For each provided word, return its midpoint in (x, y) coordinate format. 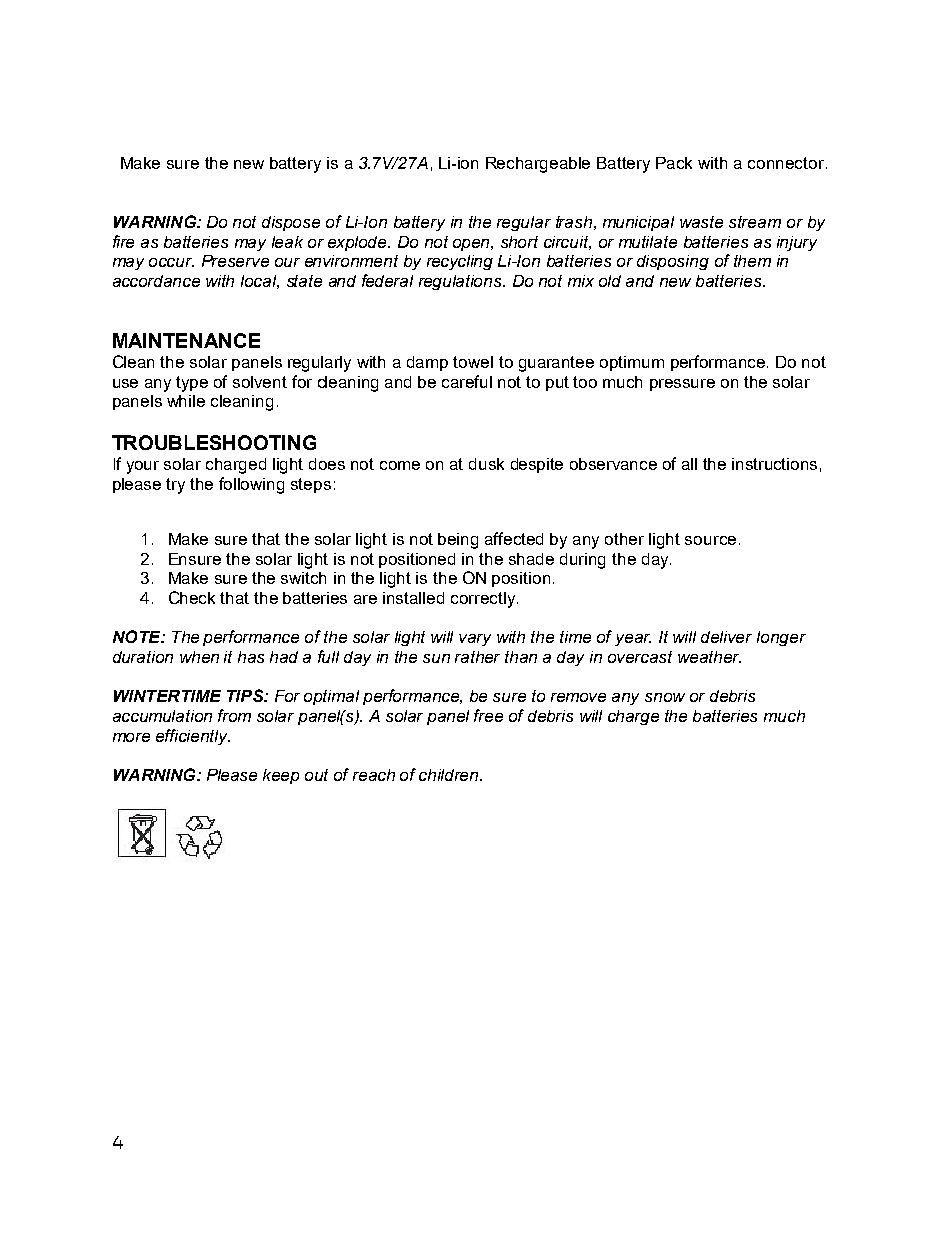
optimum (632, 363)
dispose (291, 223)
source (710, 540)
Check (192, 597)
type (192, 384)
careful (467, 381)
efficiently (193, 737)
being (458, 541)
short (519, 242)
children (450, 775)
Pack (674, 163)
